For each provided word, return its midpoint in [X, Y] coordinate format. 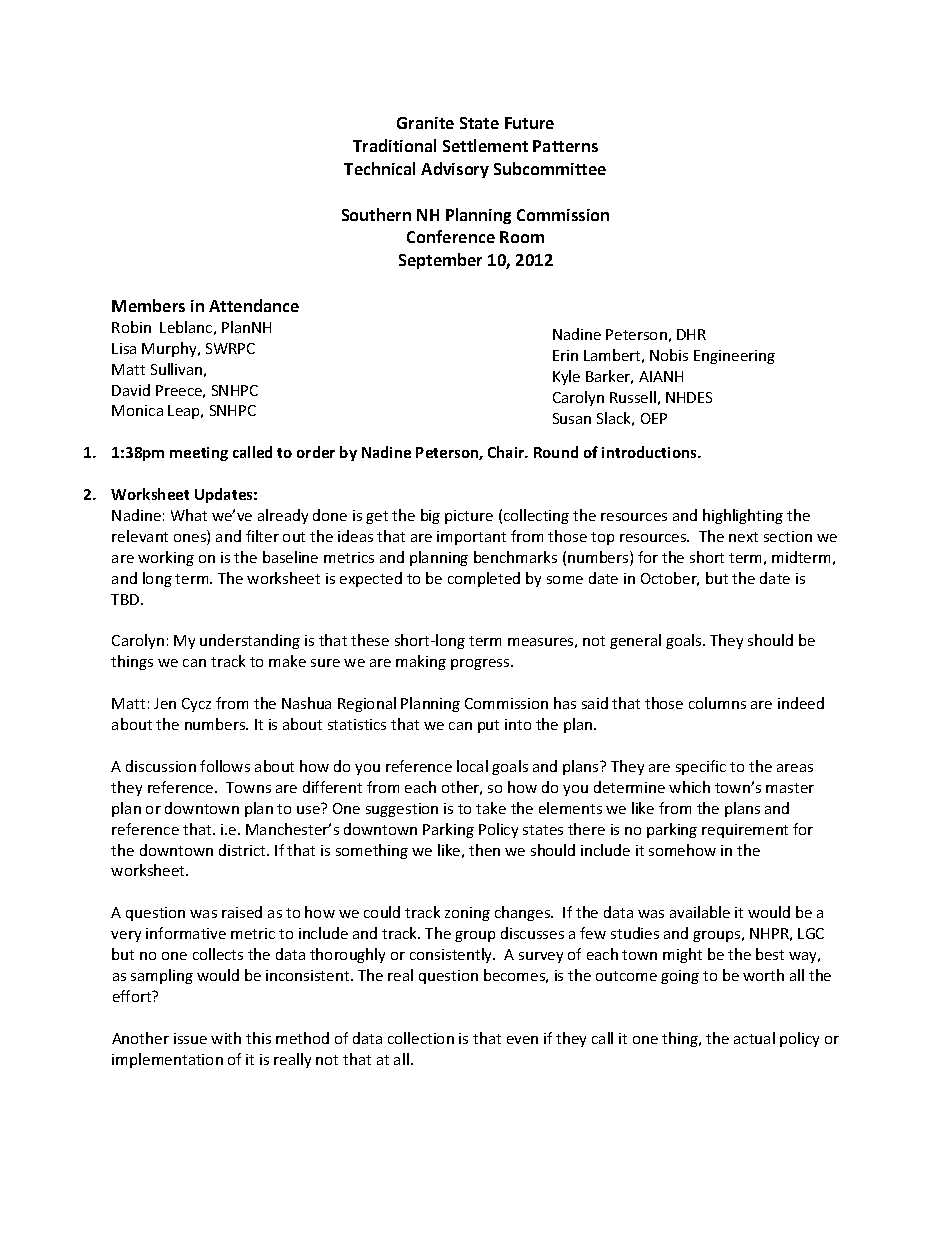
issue [190, 1038]
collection [421, 1038]
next [743, 537]
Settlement [485, 145]
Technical [379, 168]
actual [754, 1038]
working [166, 558]
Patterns [565, 146]
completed [484, 579]
